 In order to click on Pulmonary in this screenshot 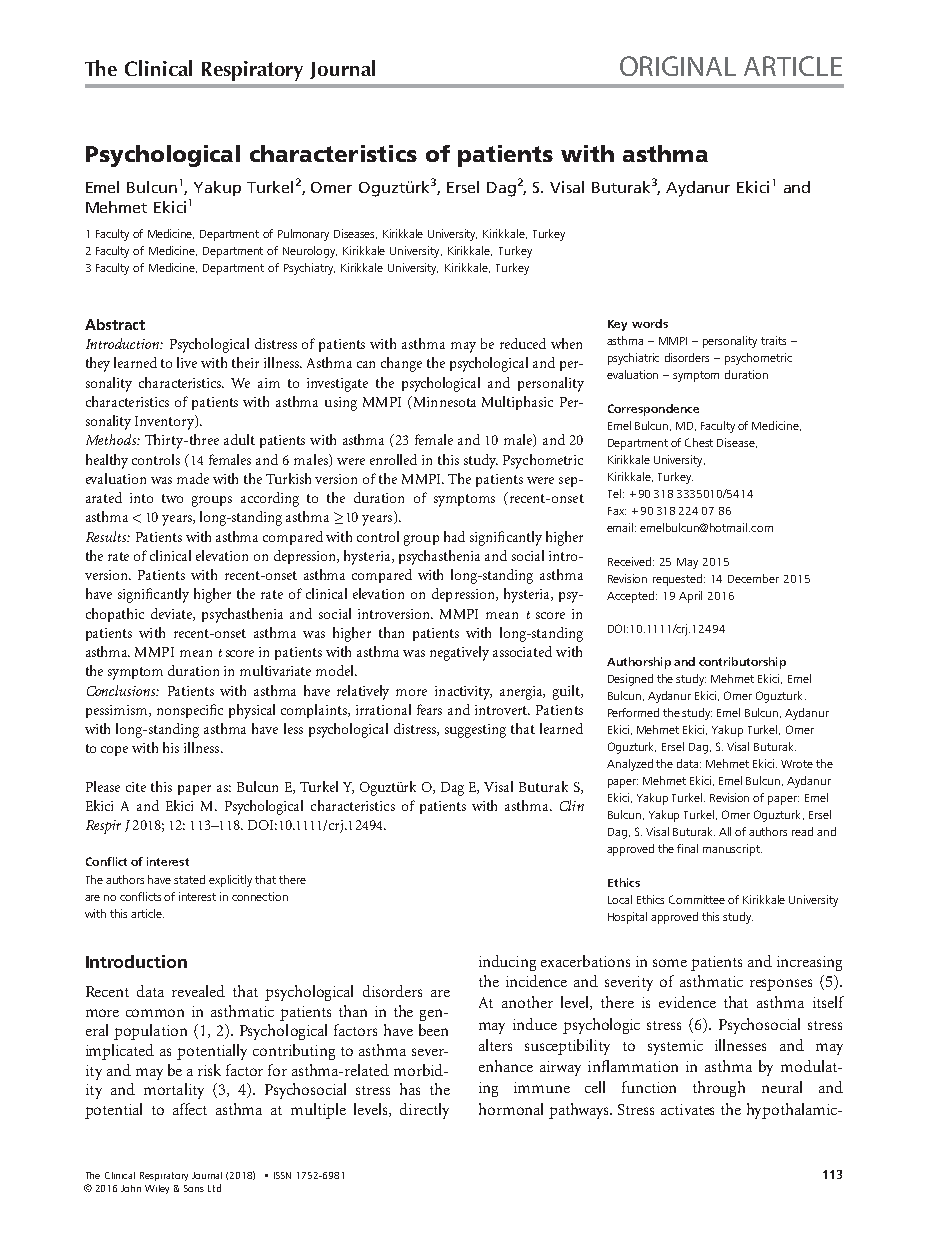, I will do `click(303, 235)`.
